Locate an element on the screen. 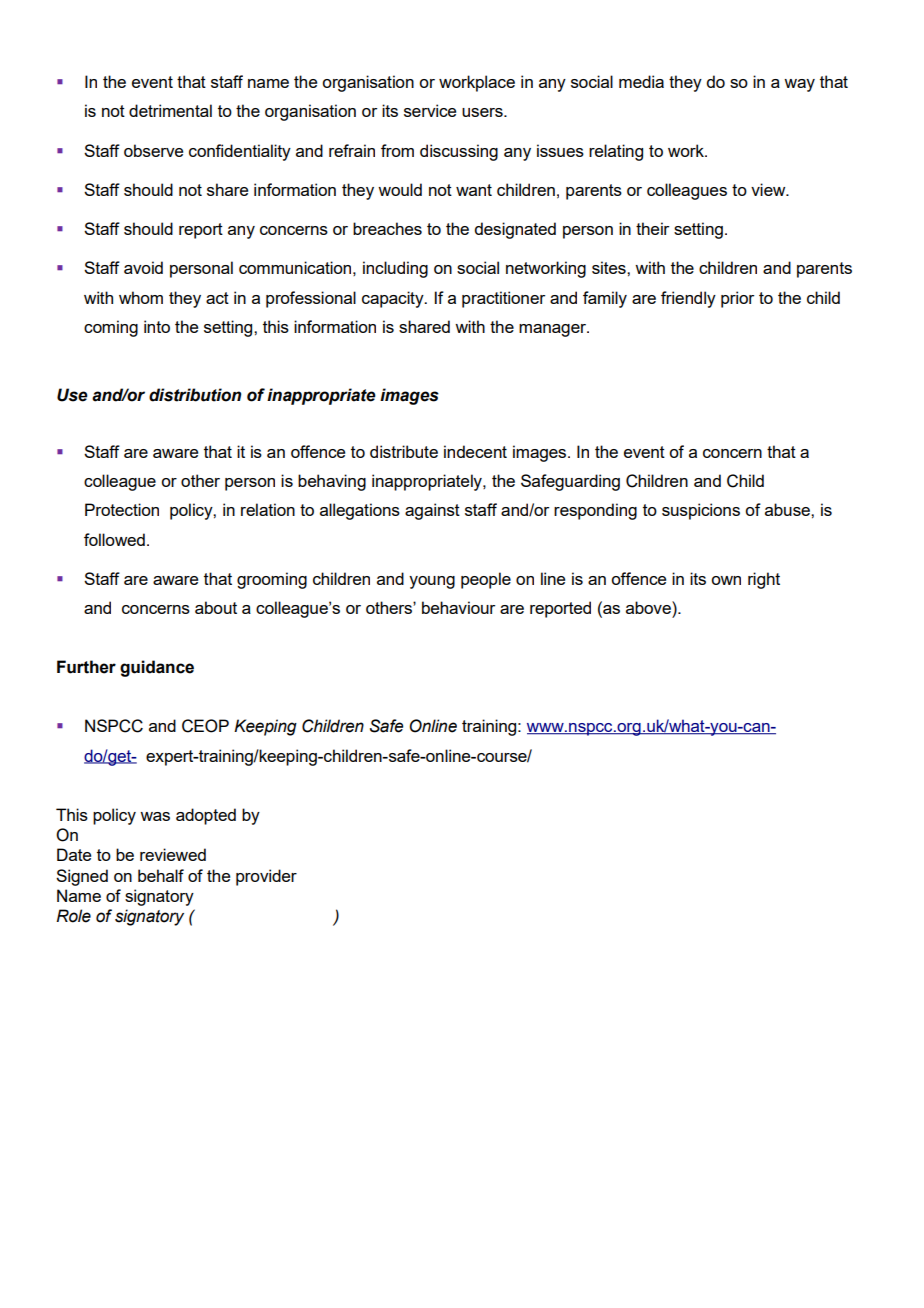 This screenshot has width=924, height=1308. capacity is located at coordinates (394, 299).
